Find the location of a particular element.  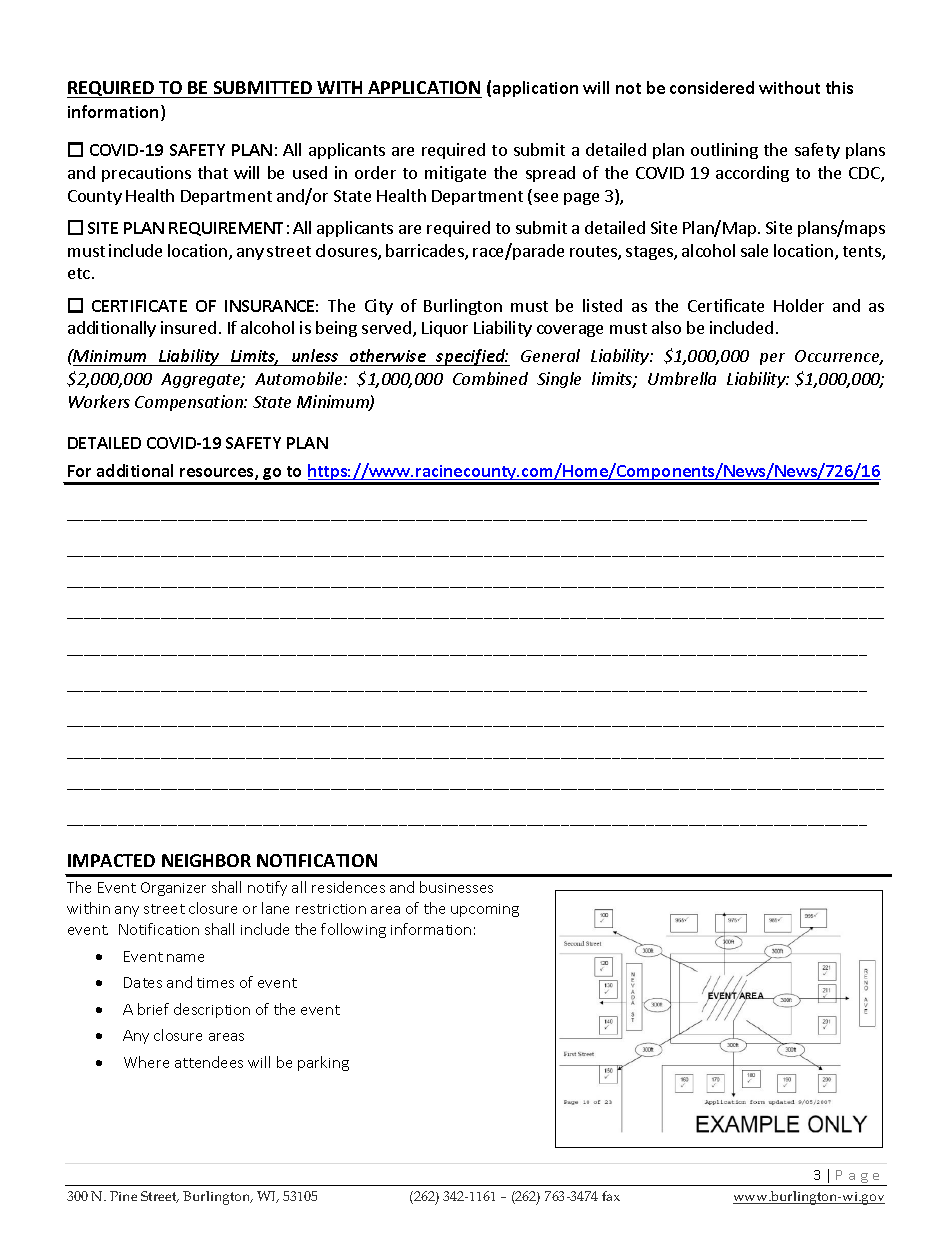

Single is located at coordinates (559, 380).
